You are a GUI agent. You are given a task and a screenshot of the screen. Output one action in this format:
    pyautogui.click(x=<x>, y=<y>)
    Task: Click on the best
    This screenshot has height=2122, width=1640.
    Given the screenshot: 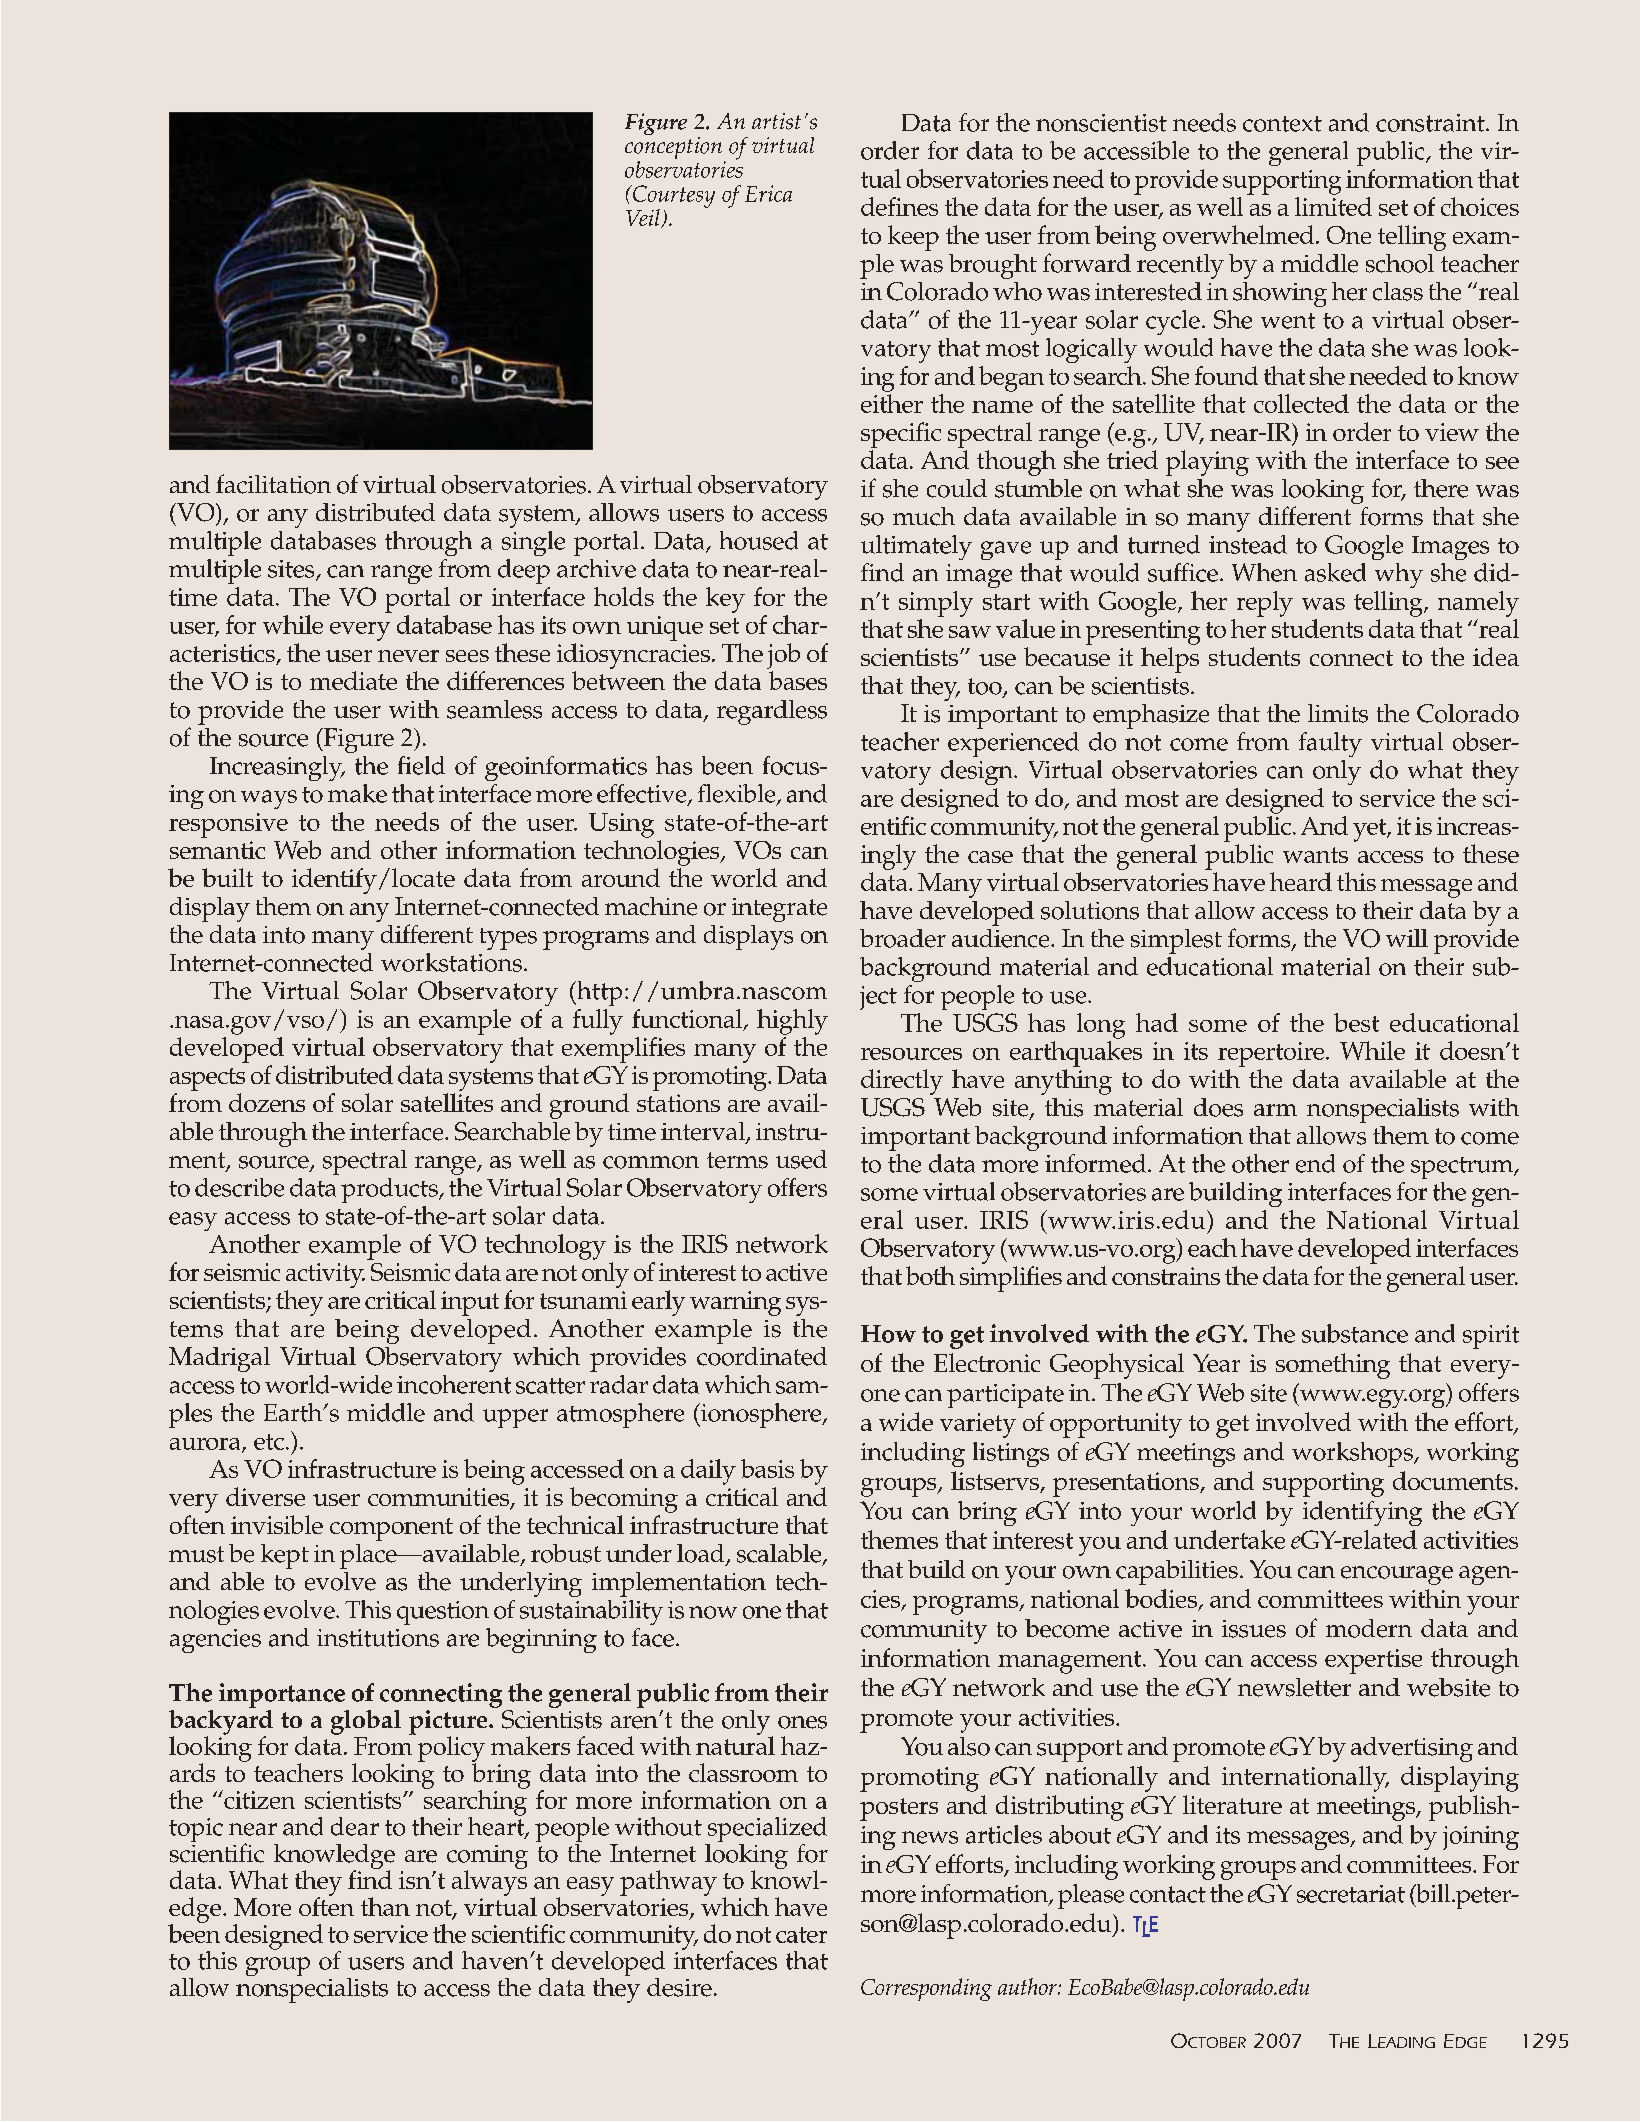 What is the action you would take?
    pyautogui.click(x=1356, y=1022)
